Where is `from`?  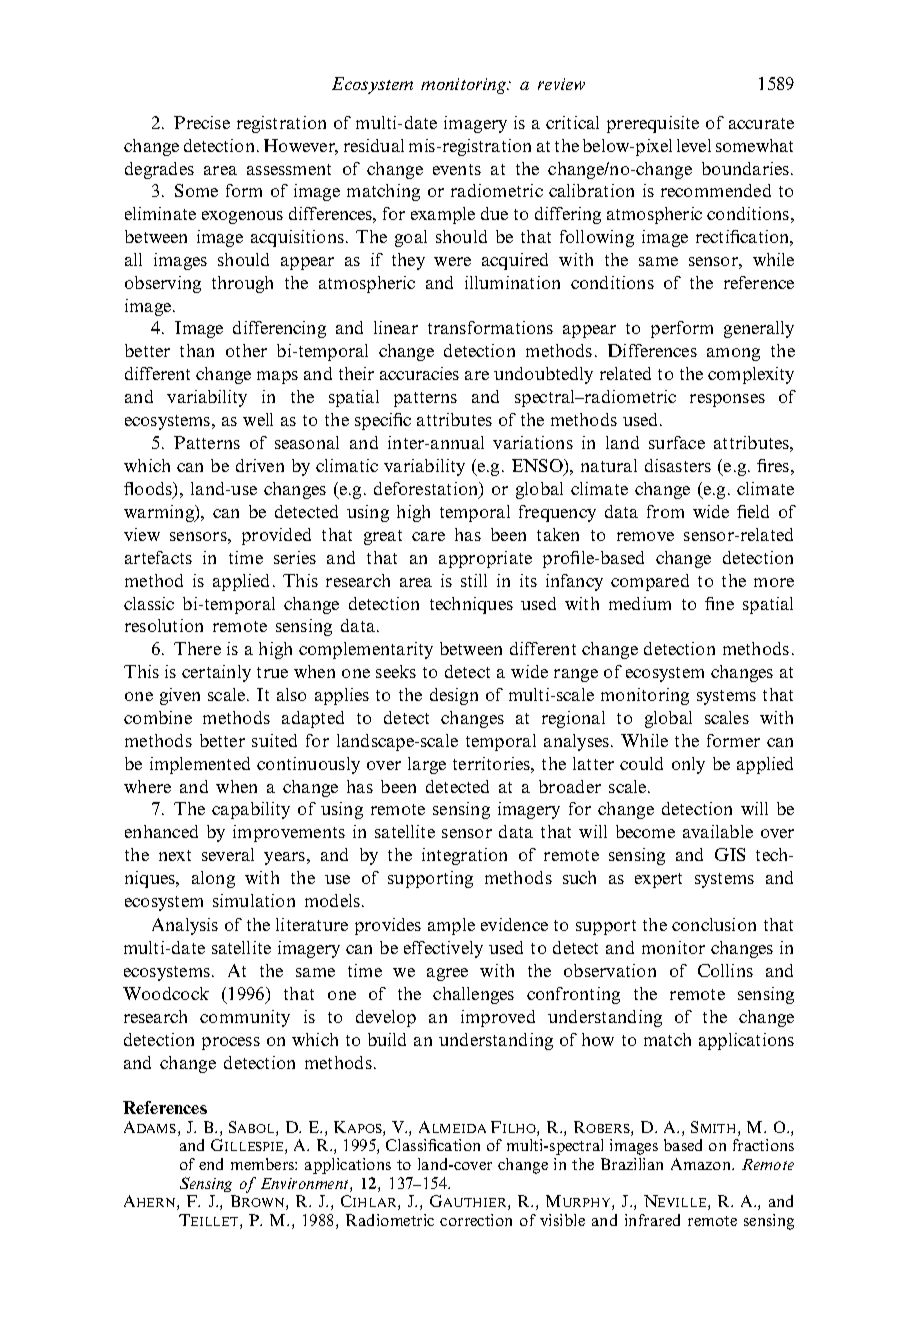 from is located at coordinates (665, 511).
